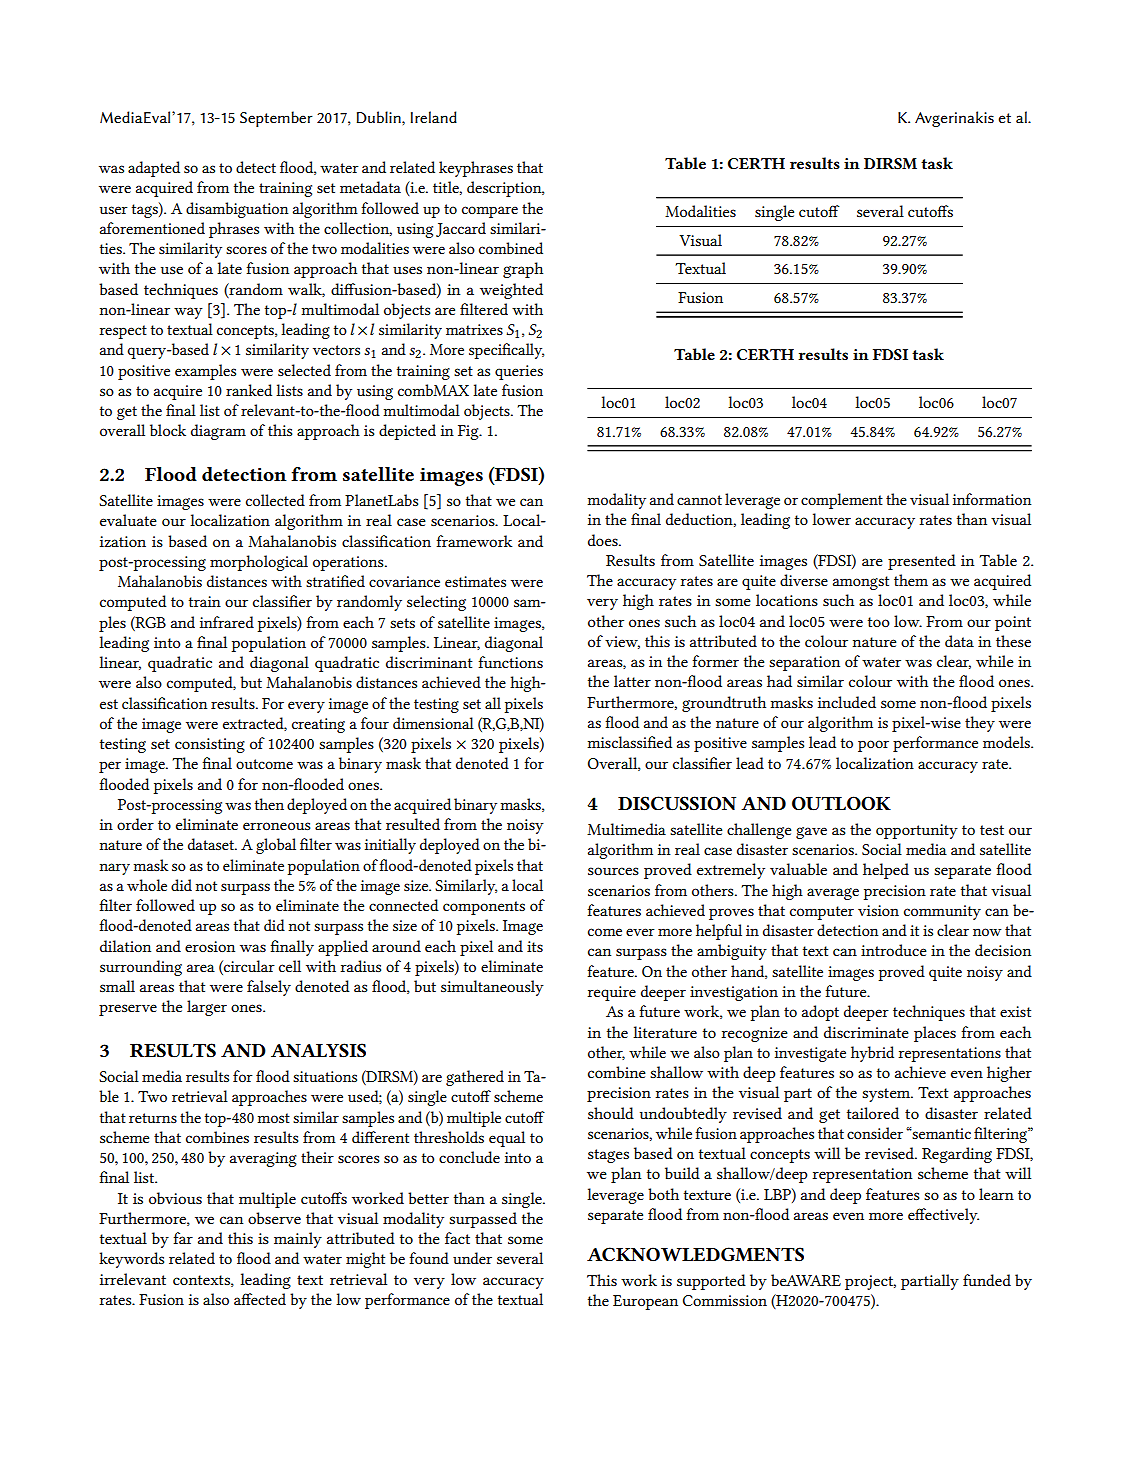 This page has width=1131, height=1464. Describe the element at coordinates (147, 885) in the page. I see `whole` at that location.
